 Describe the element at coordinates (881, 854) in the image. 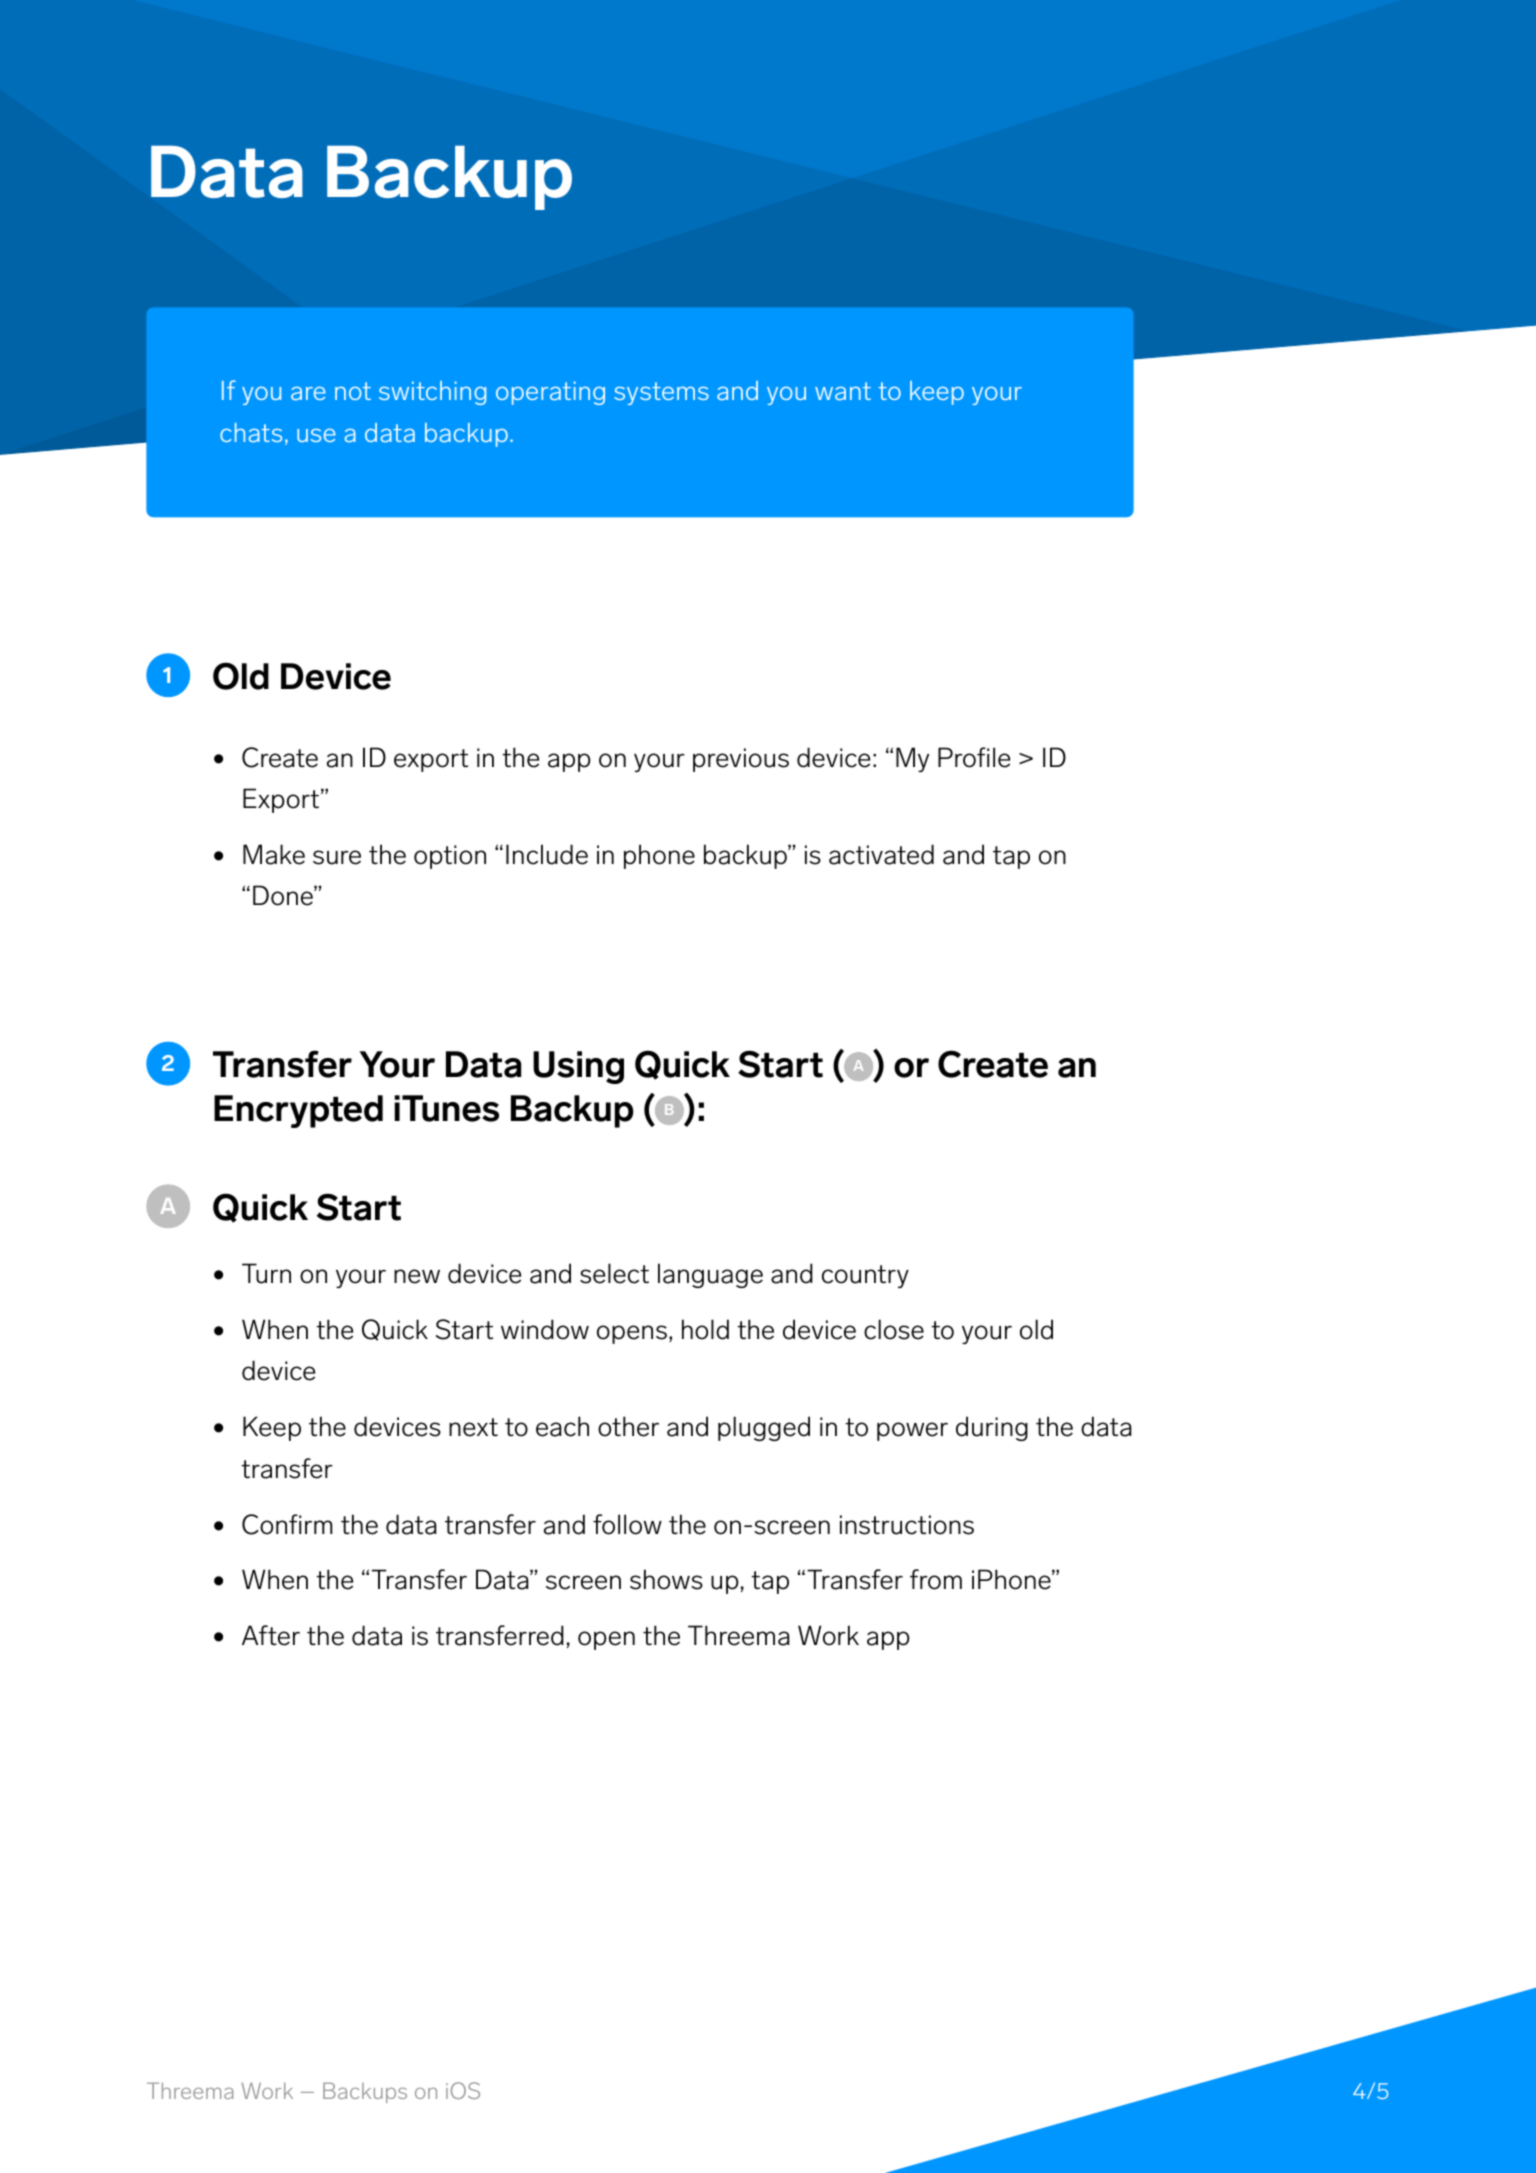

I see `activated` at that location.
